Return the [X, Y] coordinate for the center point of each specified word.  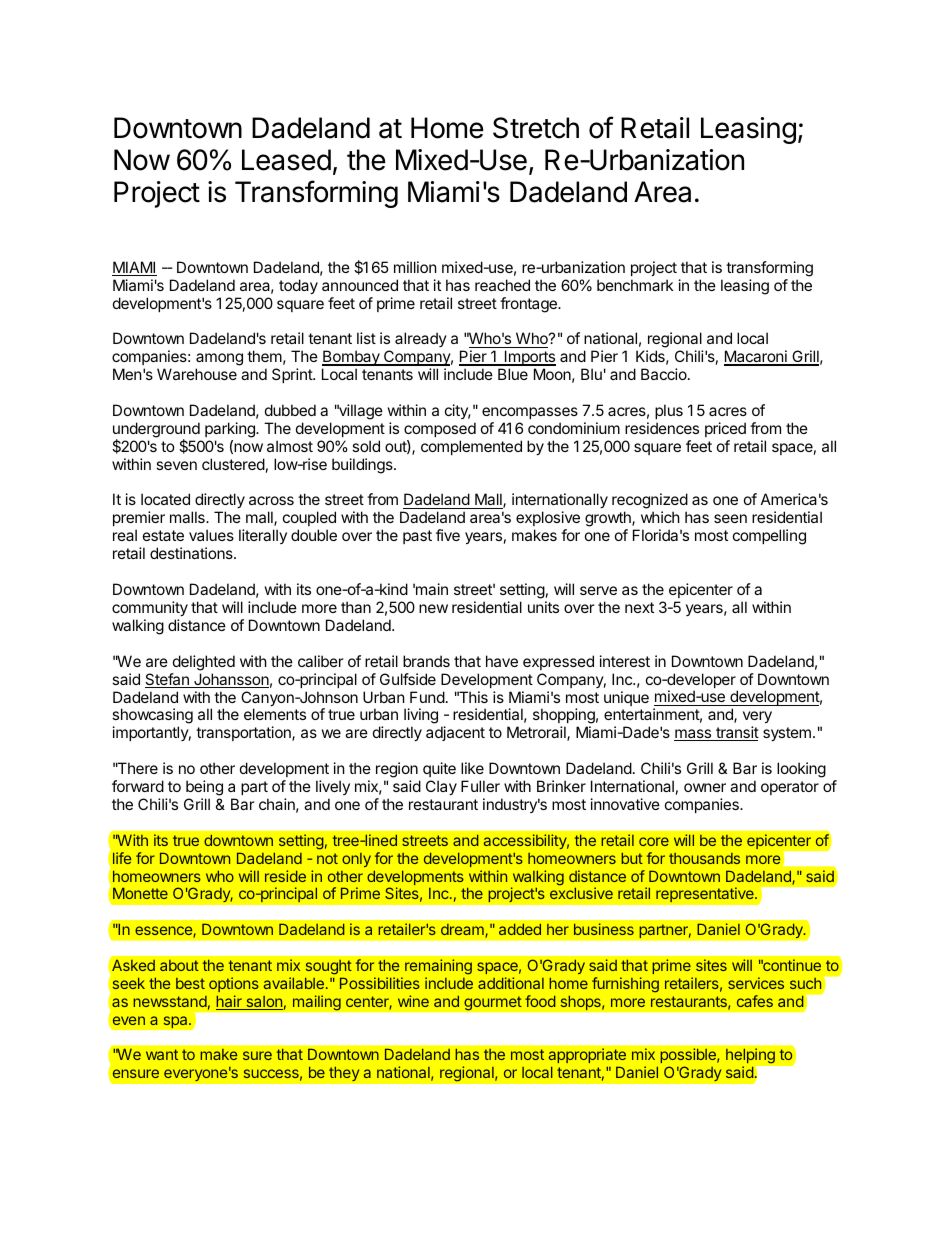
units [543, 607]
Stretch [536, 128]
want [162, 1054]
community [150, 608]
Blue [513, 374]
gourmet [493, 1003]
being [204, 788]
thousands [704, 858]
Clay [441, 787]
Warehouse [197, 374]
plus [669, 411]
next [639, 607]
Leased [286, 160]
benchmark [635, 285]
